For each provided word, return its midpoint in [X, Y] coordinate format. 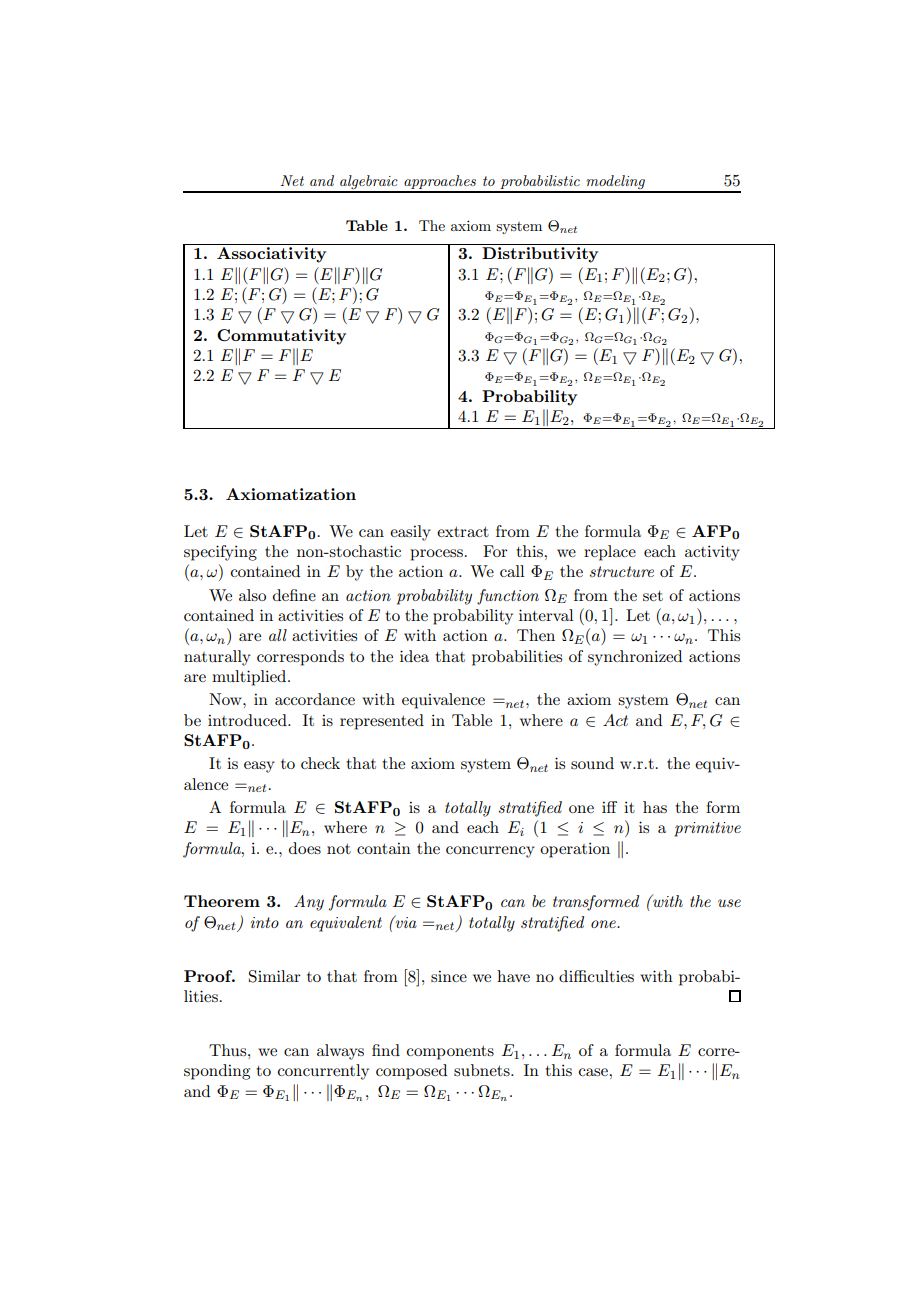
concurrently [323, 1072]
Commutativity [281, 337]
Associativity [271, 255]
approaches [440, 183]
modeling [616, 183]
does [305, 848]
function [508, 597]
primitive [707, 829]
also [252, 595]
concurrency [490, 852]
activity [712, 553]
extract [463, 532]
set [653, 596]
